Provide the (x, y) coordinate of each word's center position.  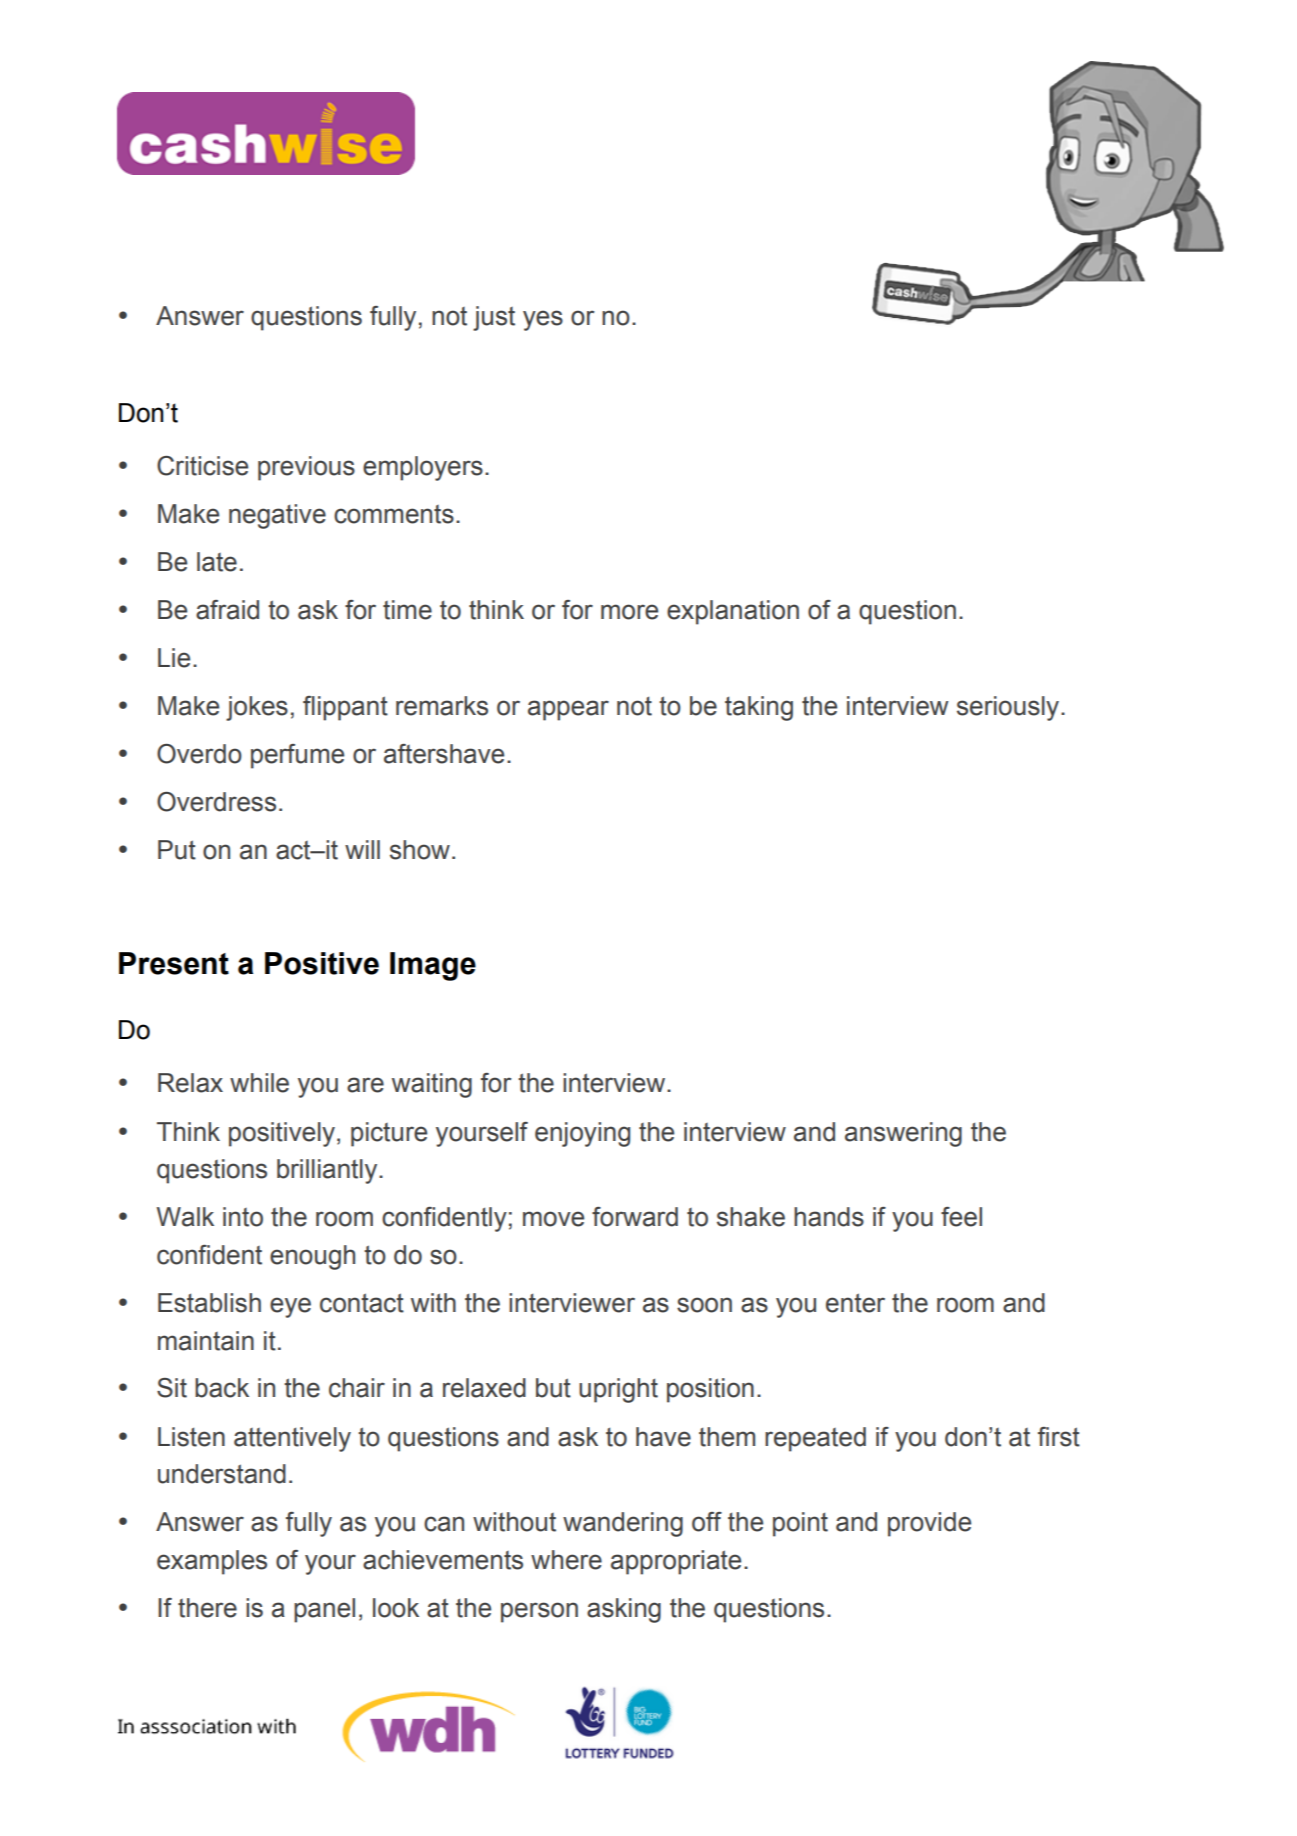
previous (306, 468)
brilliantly (328, 1171)
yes (543, 320)
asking (624, 1610)
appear (568, 710)
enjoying (582, 1134)
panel (324, 1610)
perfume (297, 756)
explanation (733, 612)
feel (961, 1217)
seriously (1009, 708)
